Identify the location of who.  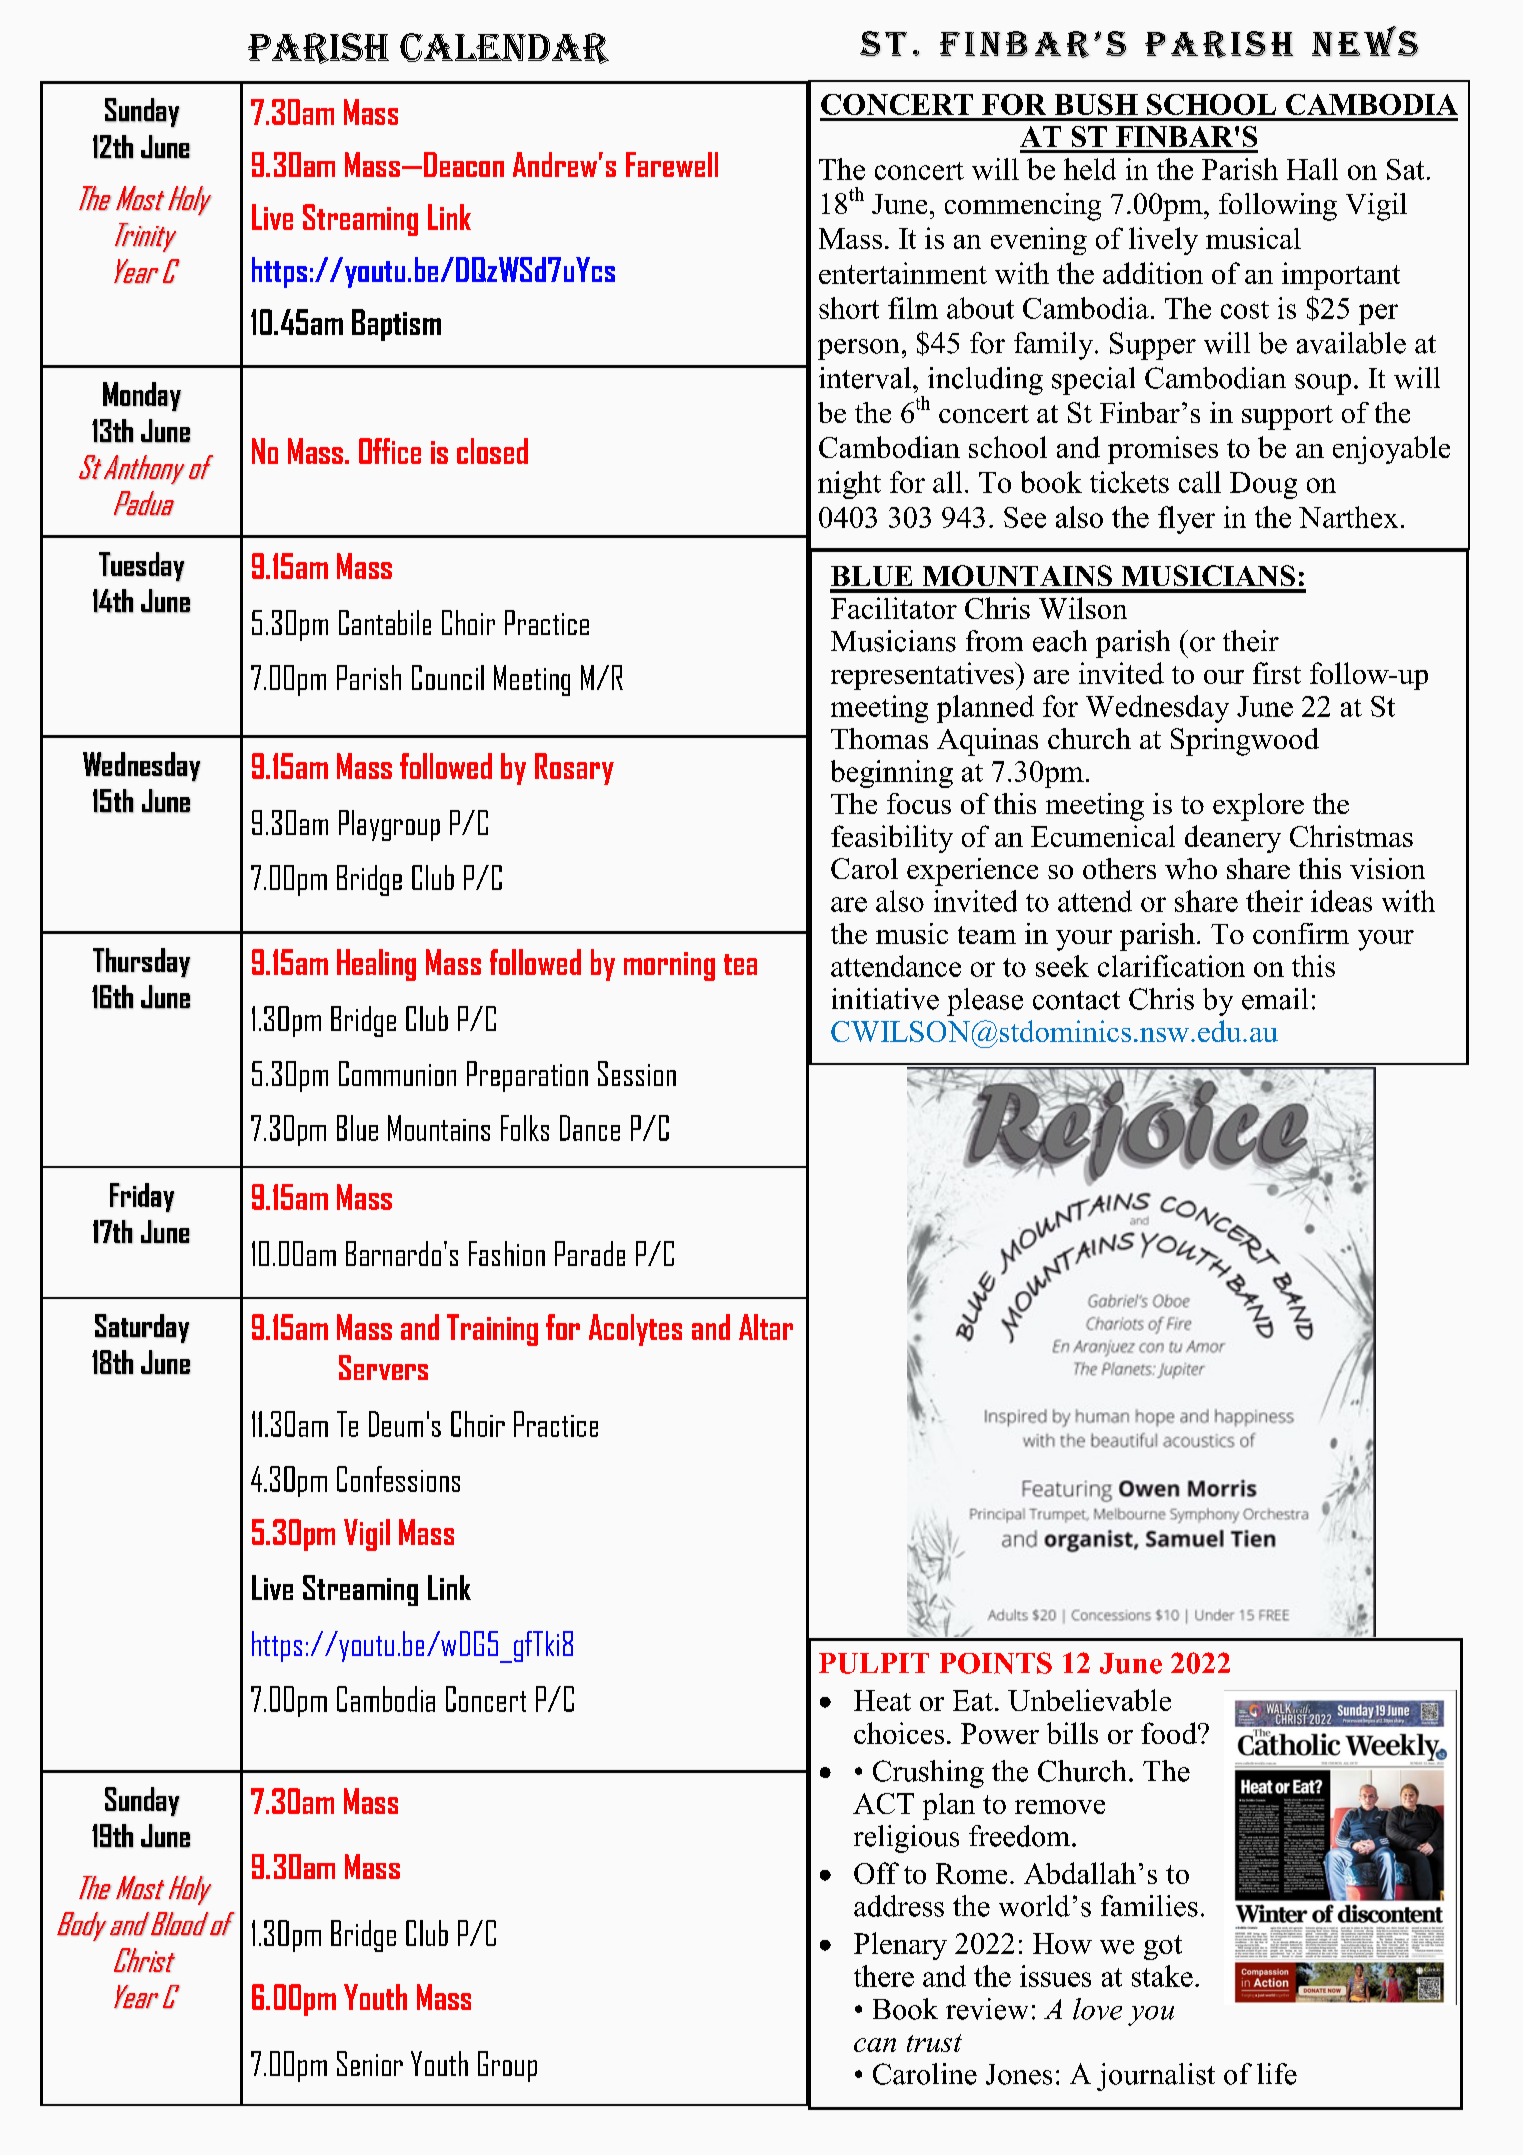
(1191, 868).
